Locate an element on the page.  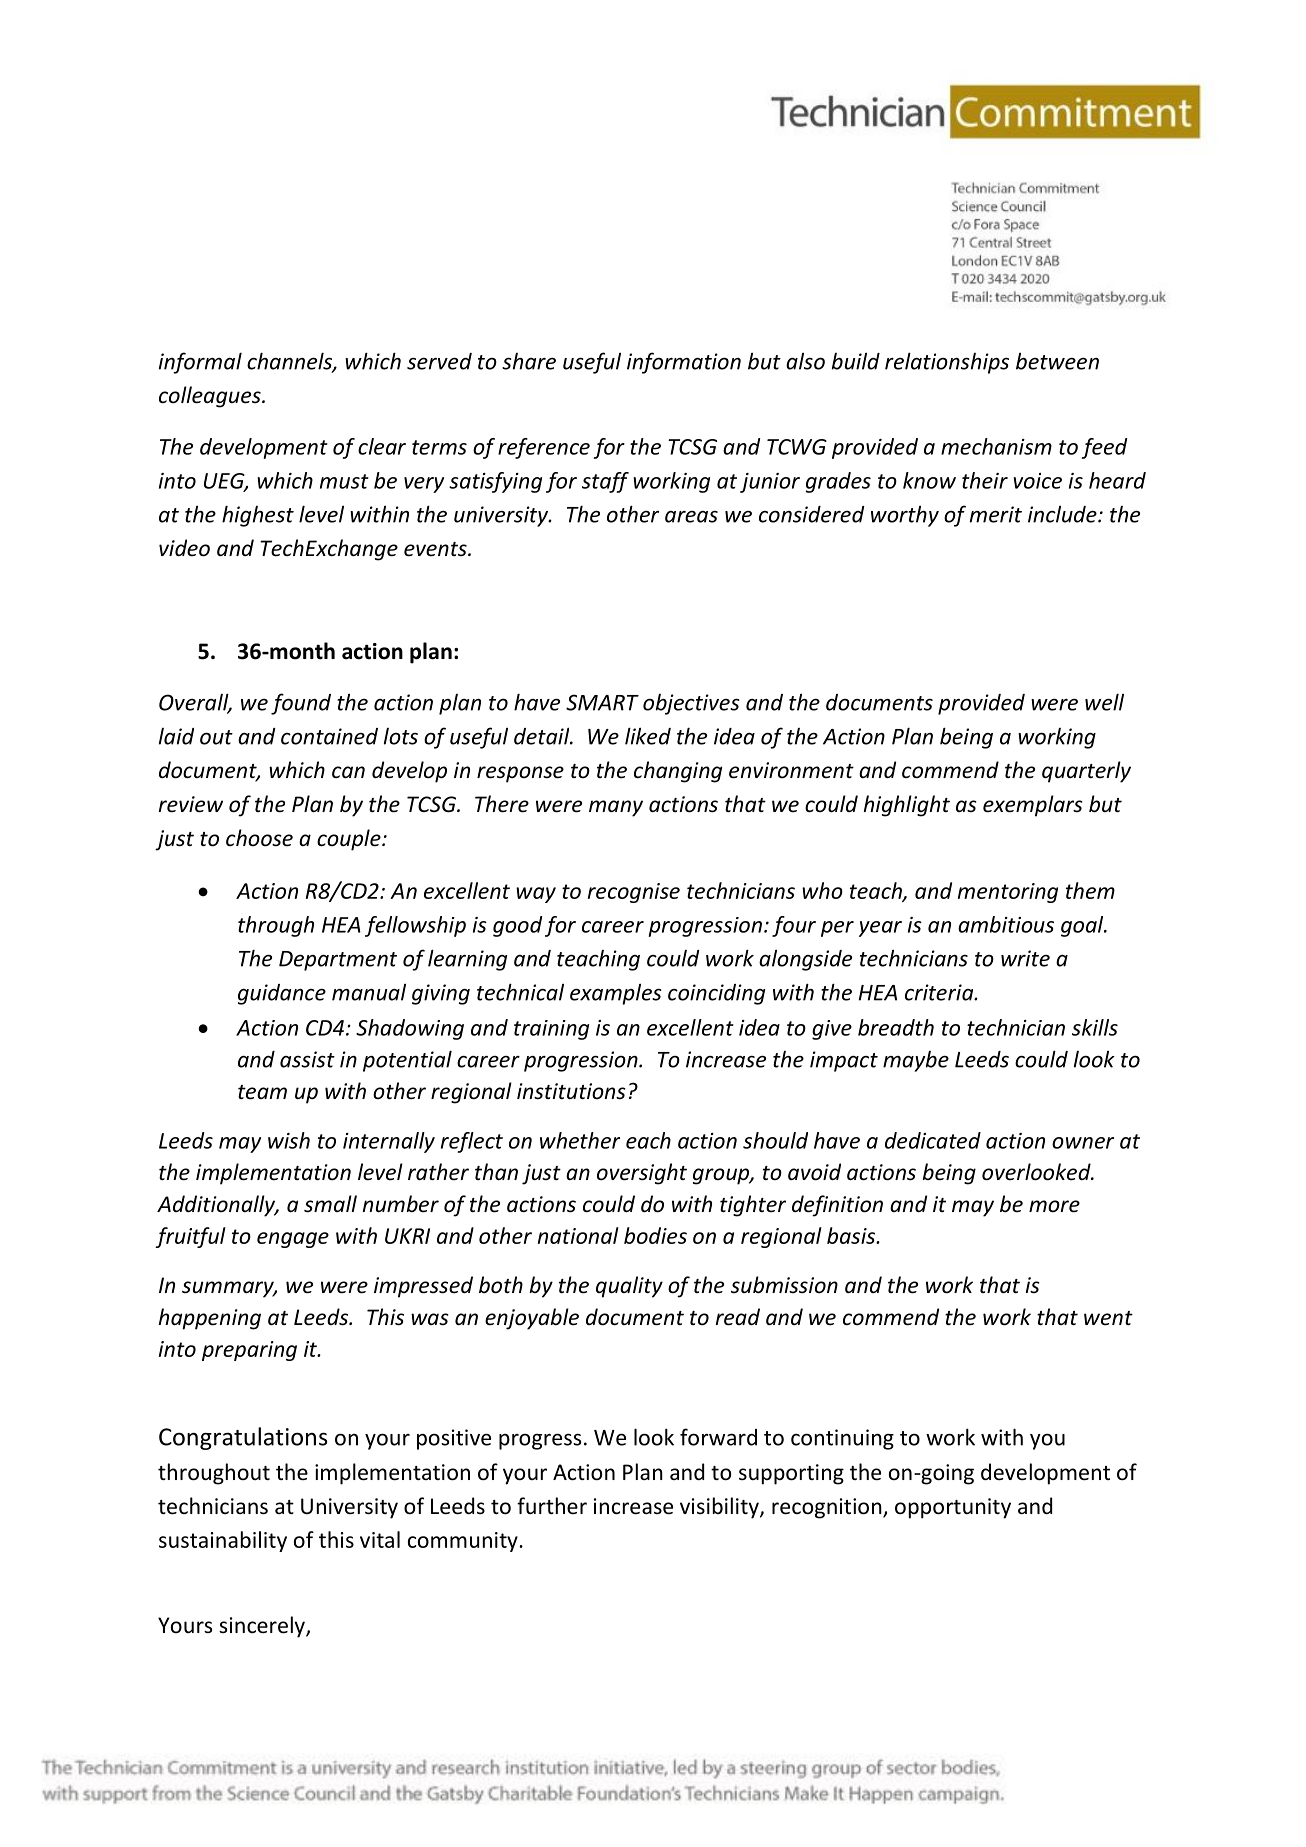
mechanism is located at coordinates (996, 446).
